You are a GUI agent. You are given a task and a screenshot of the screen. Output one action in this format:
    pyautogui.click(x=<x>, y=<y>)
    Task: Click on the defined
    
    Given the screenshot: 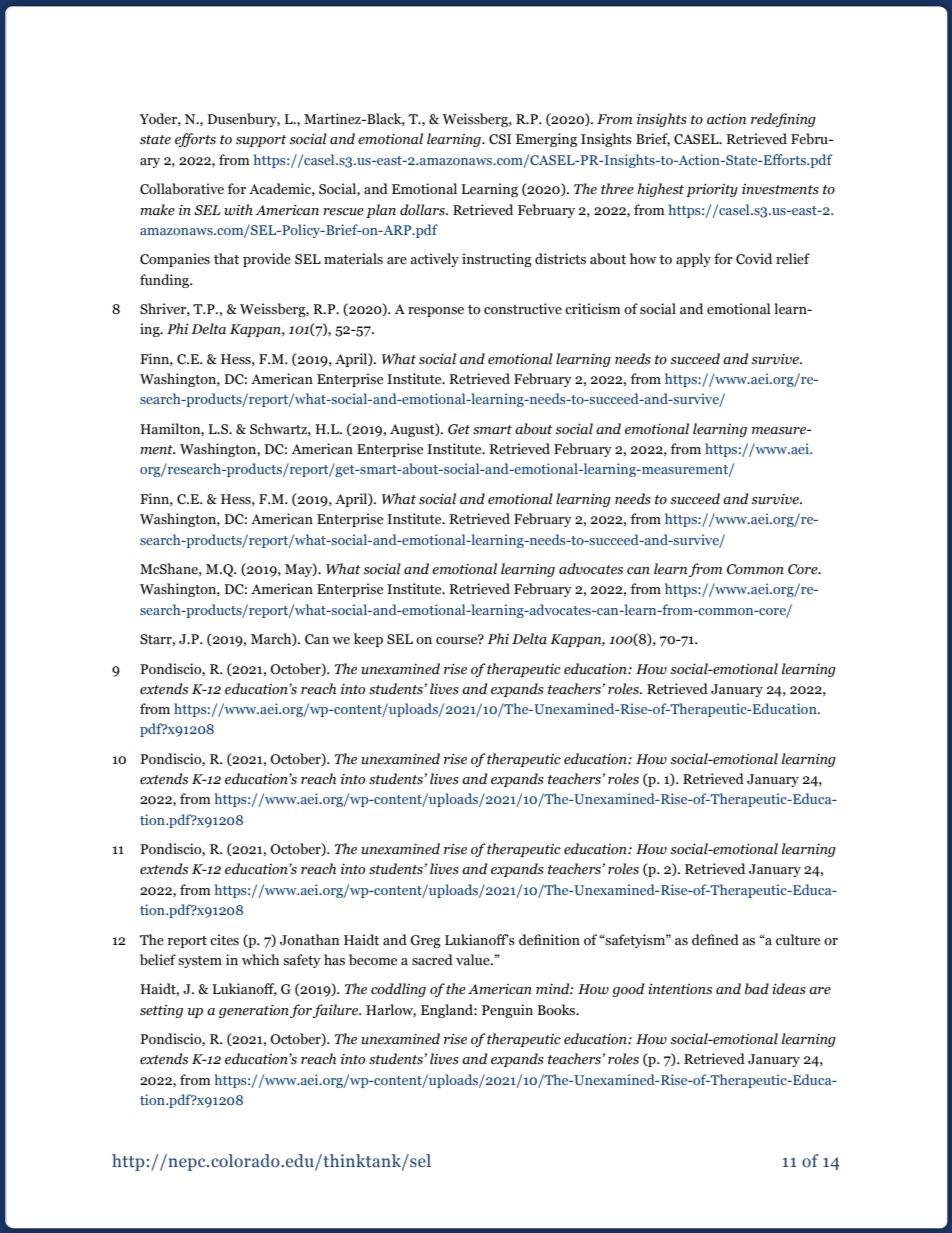 What is the action you would take?
    pyautogui.click(x=715, y=940)
